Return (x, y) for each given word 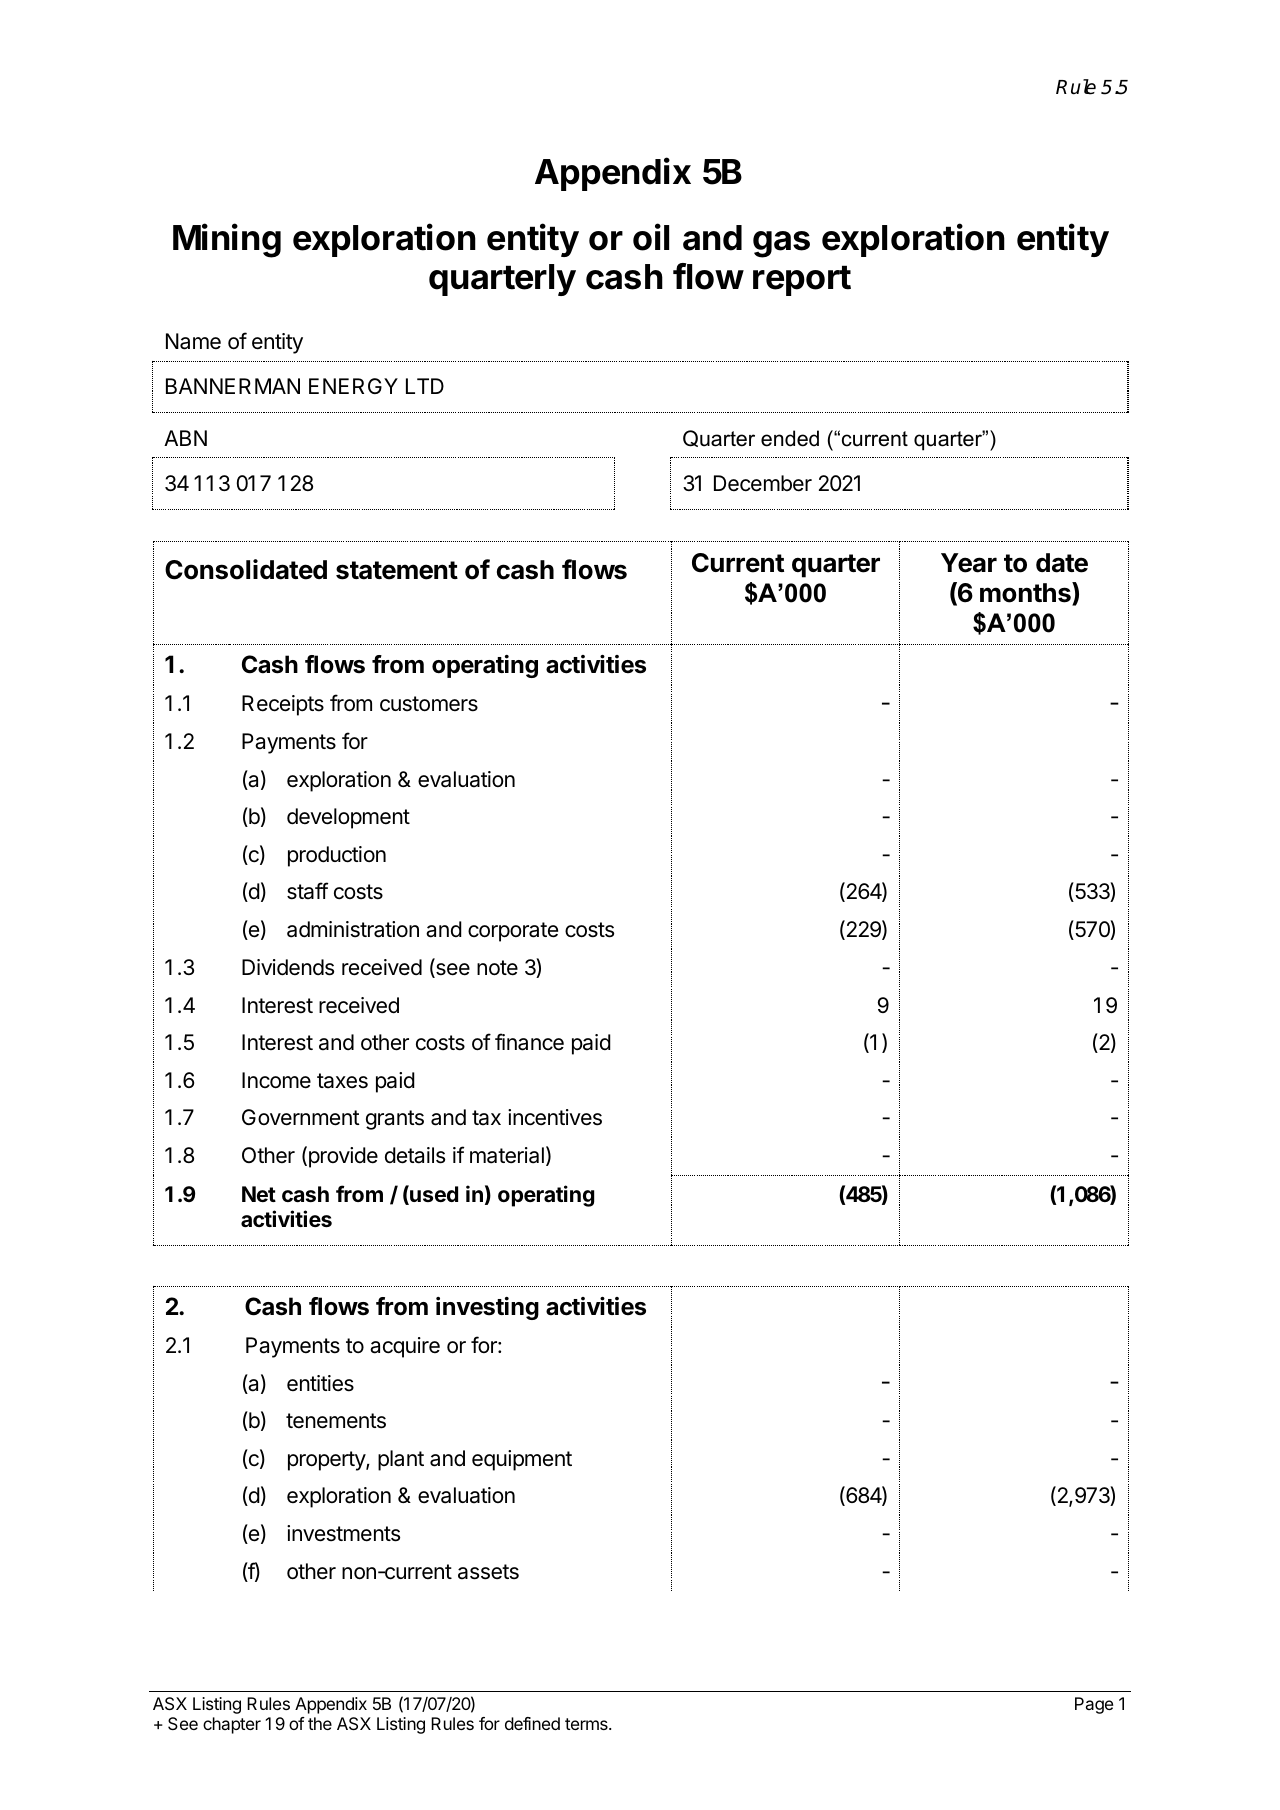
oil (651, 237)
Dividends (288, 967)
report (802, 280)
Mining (227, 240)
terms (587, 1724)
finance (529, 1042)
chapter (232, 1725)
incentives (555, 1117)
